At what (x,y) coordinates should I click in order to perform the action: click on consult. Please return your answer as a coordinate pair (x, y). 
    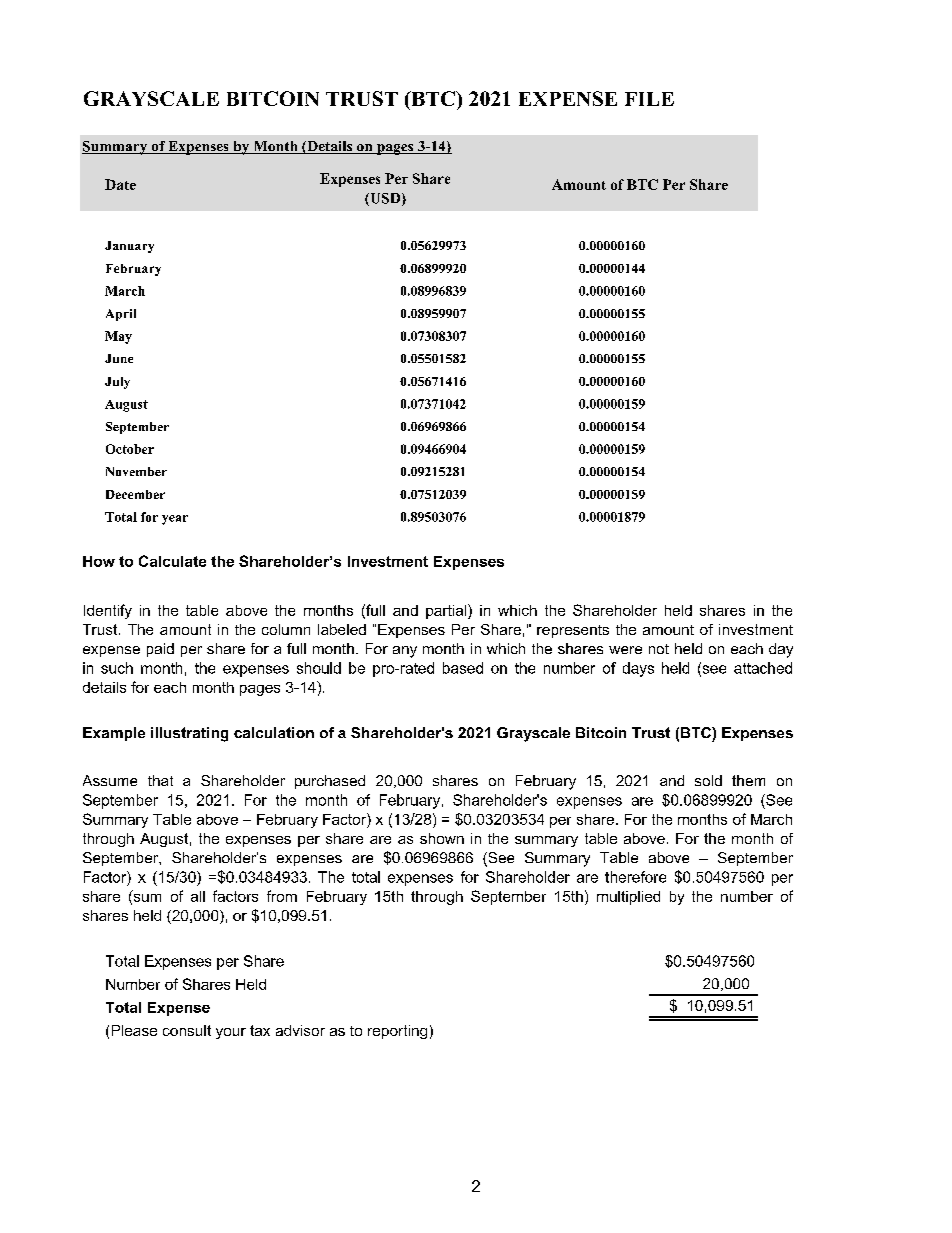
    Looking at the image, I should click on (187, 1030).
